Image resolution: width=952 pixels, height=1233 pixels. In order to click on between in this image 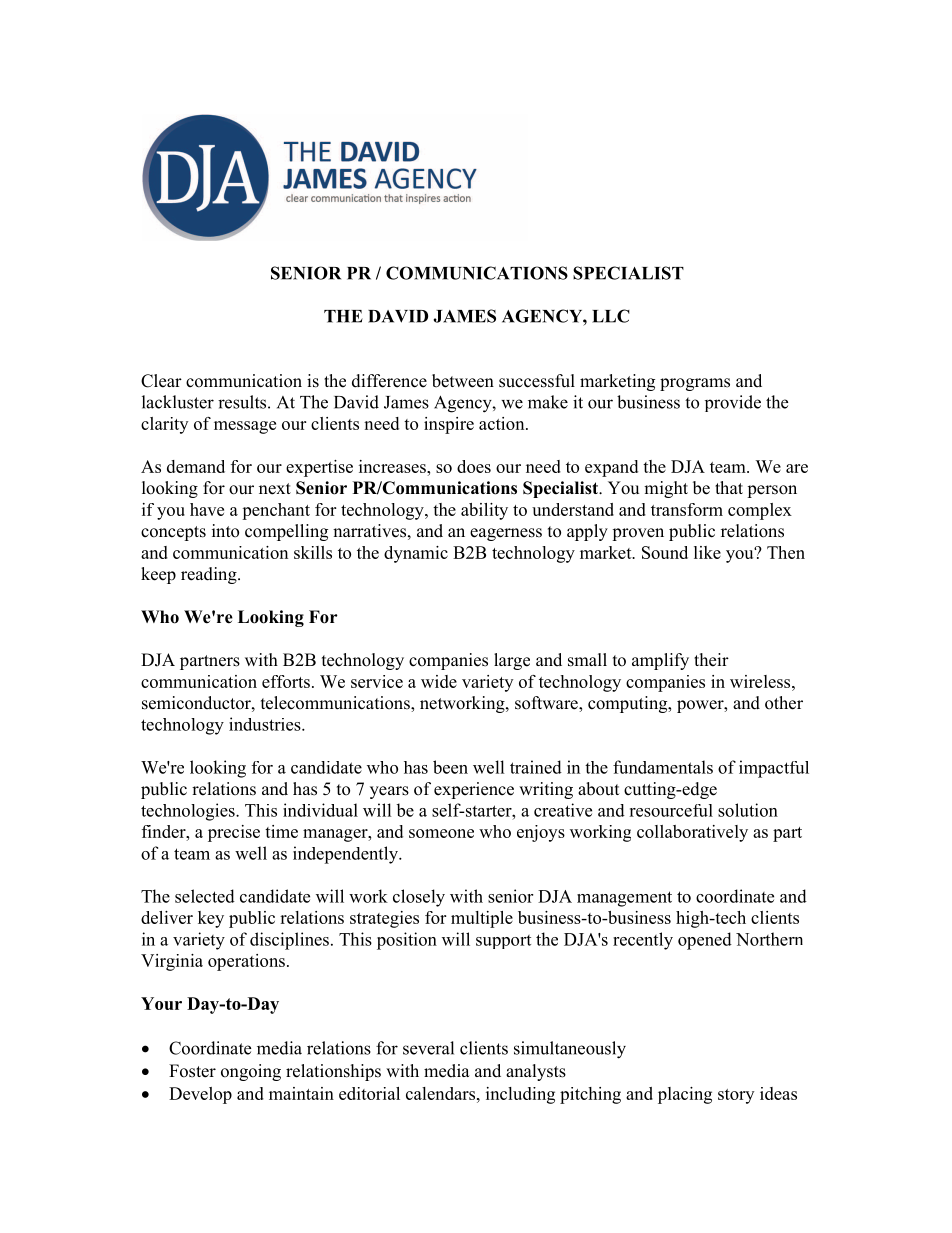, I will do `click(463, 381)`.
